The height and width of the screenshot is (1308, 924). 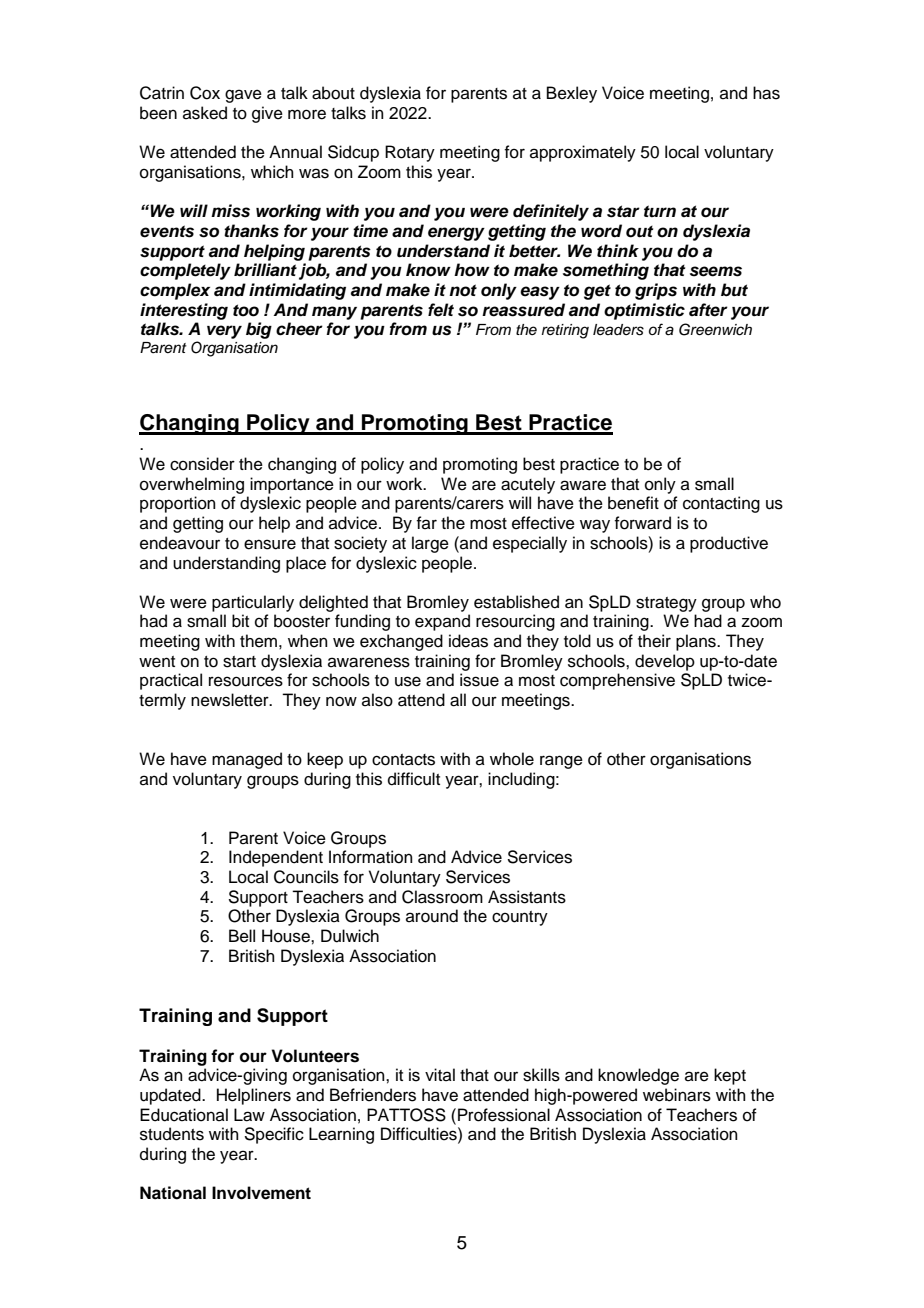 What do you see at coordinates (240, 621) in the screenshot?
I see `bit` at bounding box center [240, 621].
